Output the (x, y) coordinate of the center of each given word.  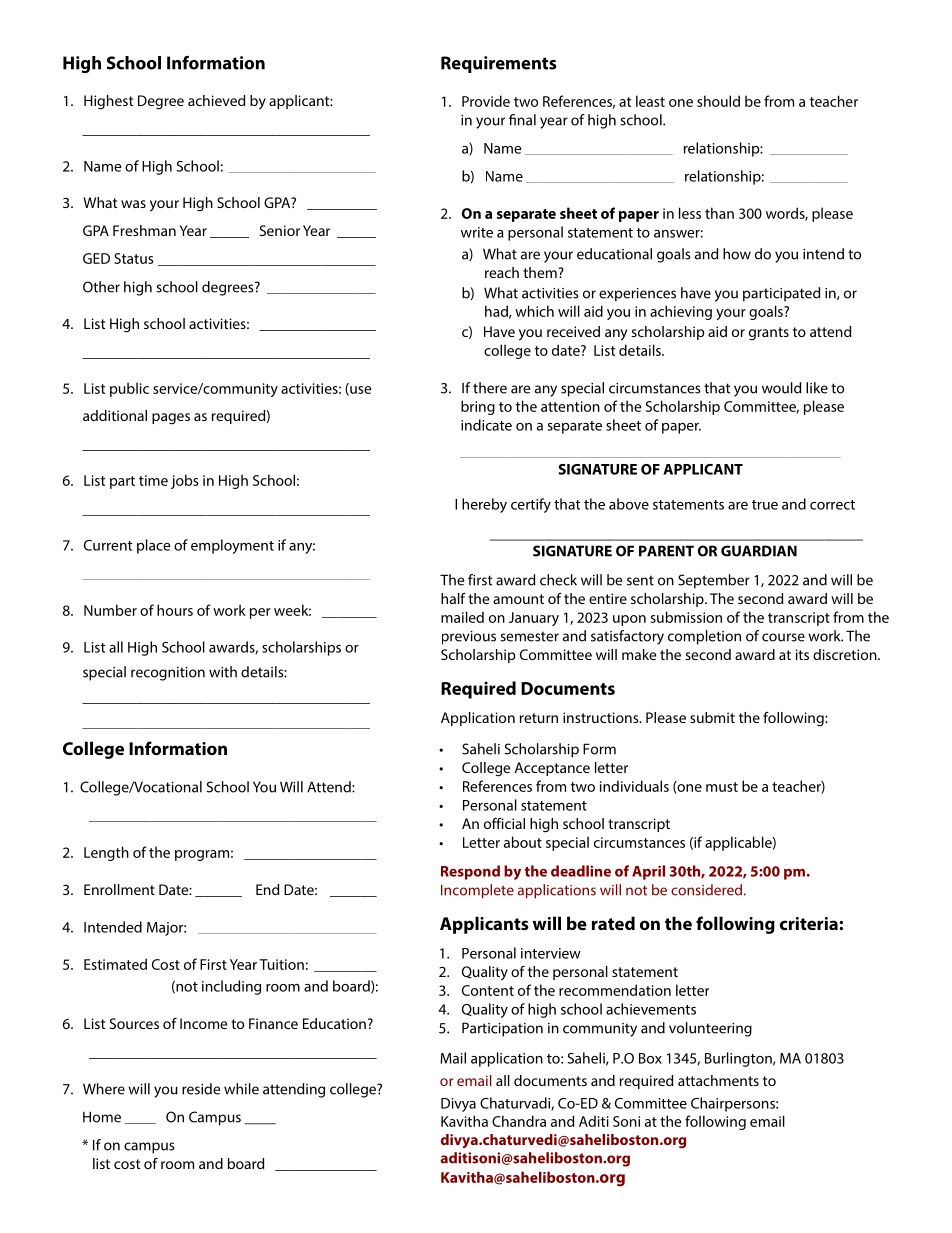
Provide (486, 101)
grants (769, 334)
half (453, 598)
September (714, 581)
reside (201, 1089)
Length (106, 853)
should (718, 101)
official (504, 823)
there (490, 388)
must (722, 787)
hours (175, 610)
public (129, 389)
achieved (216, 100)
